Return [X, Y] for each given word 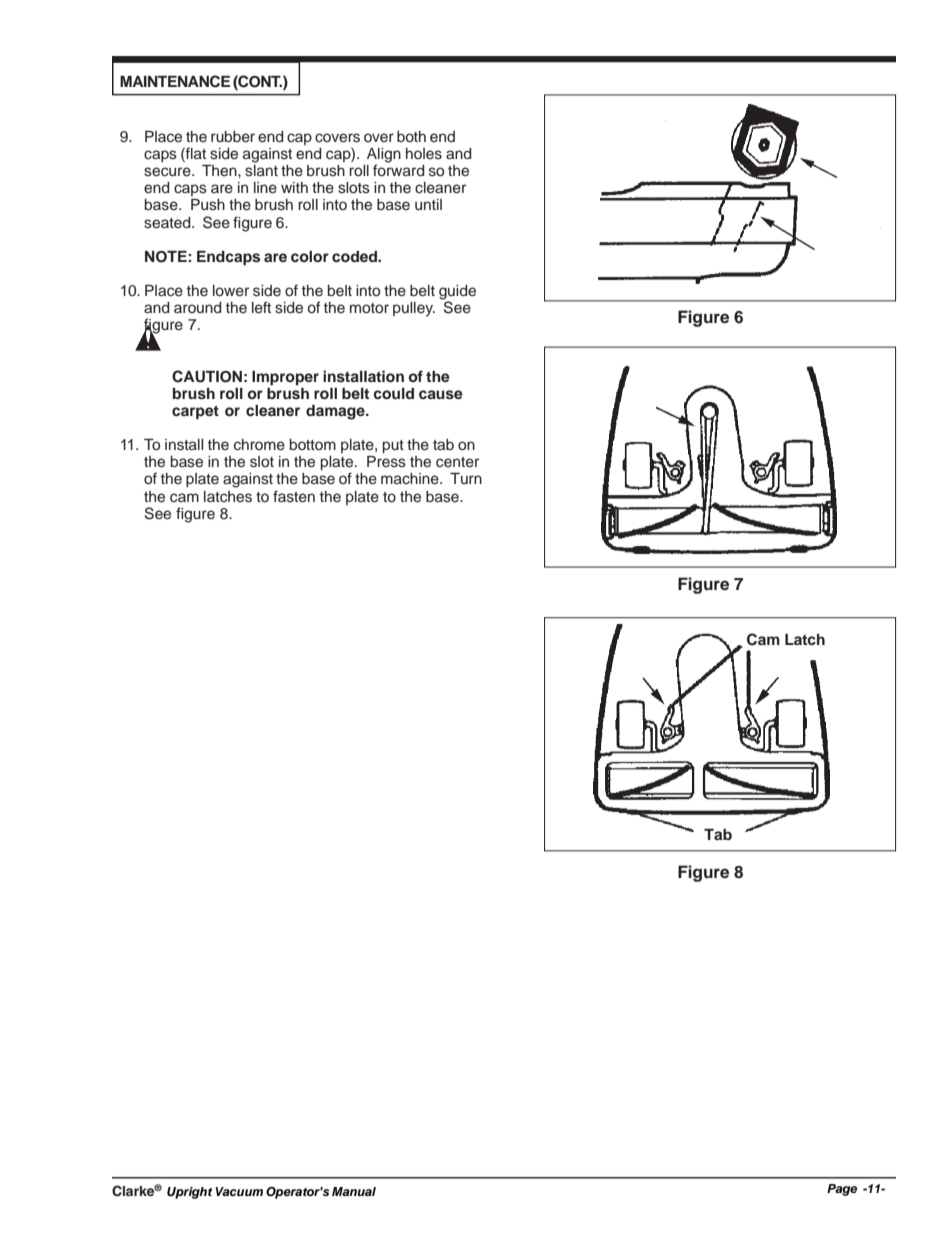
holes [424, 154]
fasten [294, 496]
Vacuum [239, 1191]
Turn [466, 478]
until [428, 205]
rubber [233, 137]
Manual [354, 1191]
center [457, 462]
